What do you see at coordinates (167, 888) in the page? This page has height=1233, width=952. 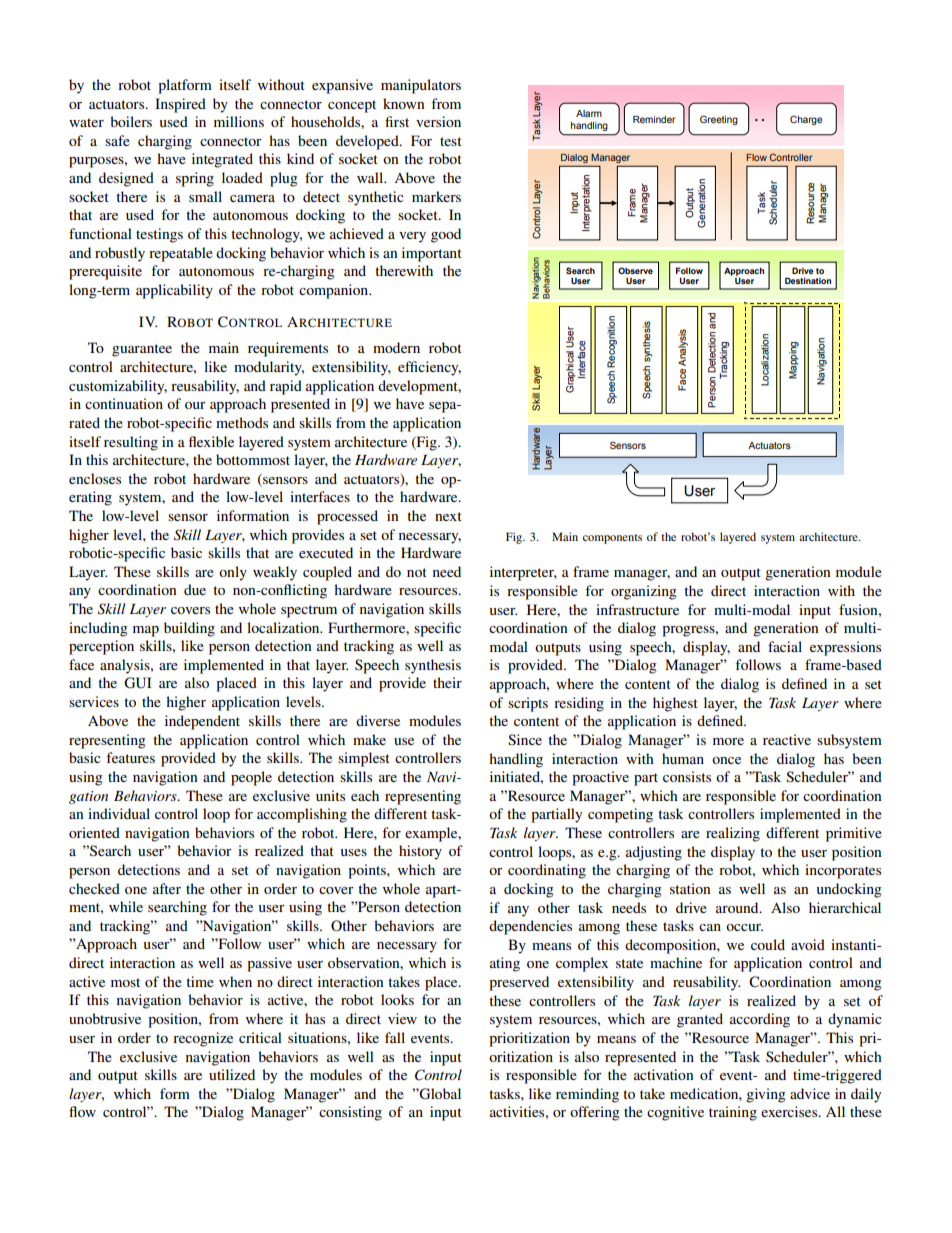 I see `after` at bounding box center [167, 888].
